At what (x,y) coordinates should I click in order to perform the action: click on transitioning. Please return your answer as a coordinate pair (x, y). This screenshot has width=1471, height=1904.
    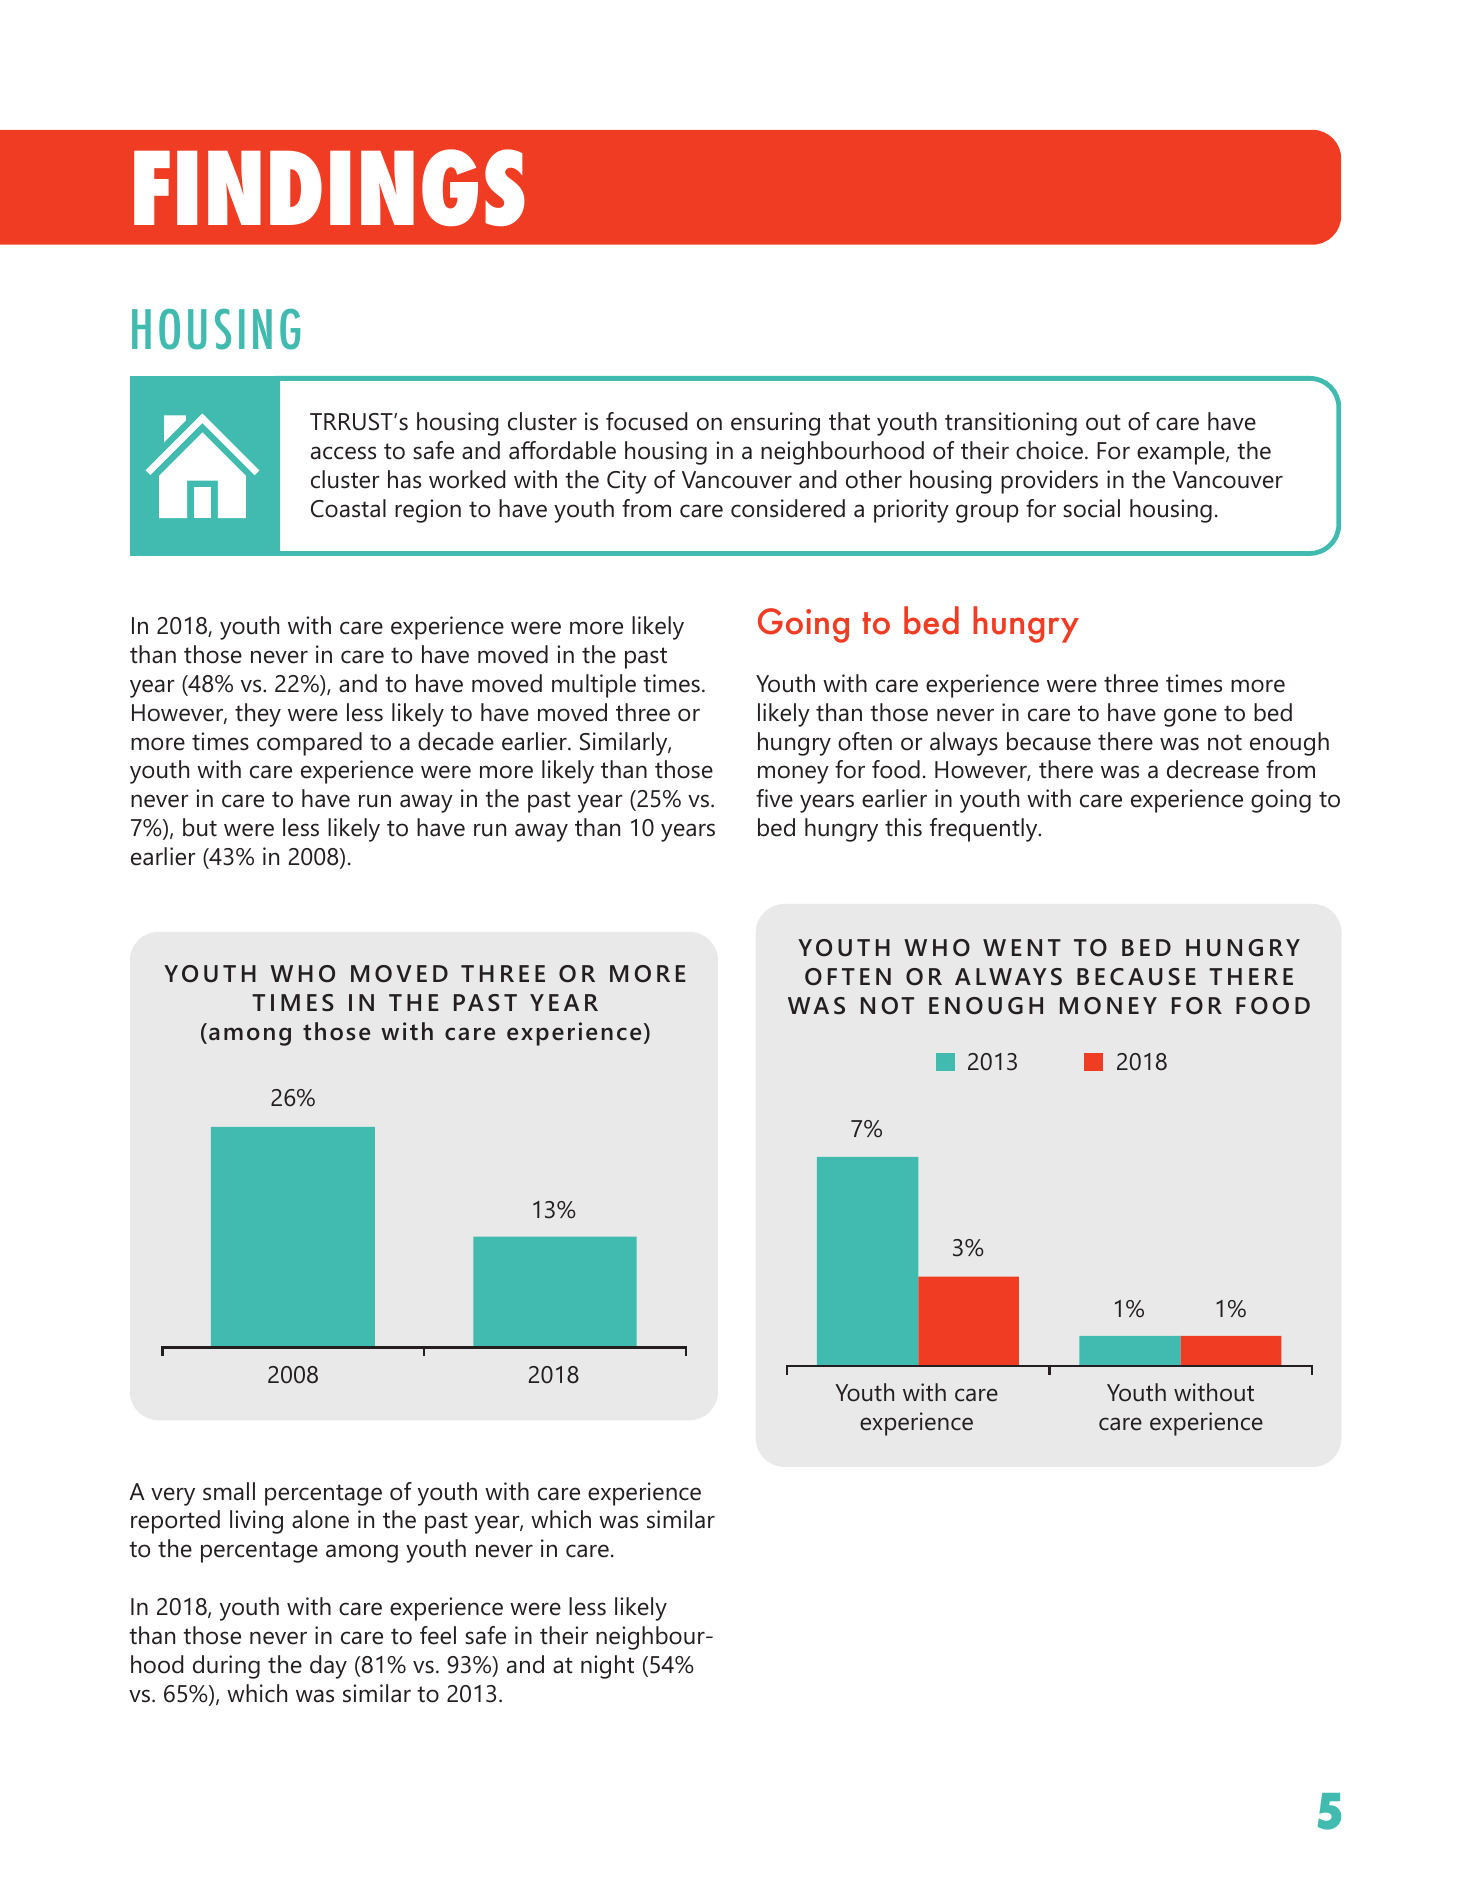
    Looking at the image, I should click on (1011, 424).
